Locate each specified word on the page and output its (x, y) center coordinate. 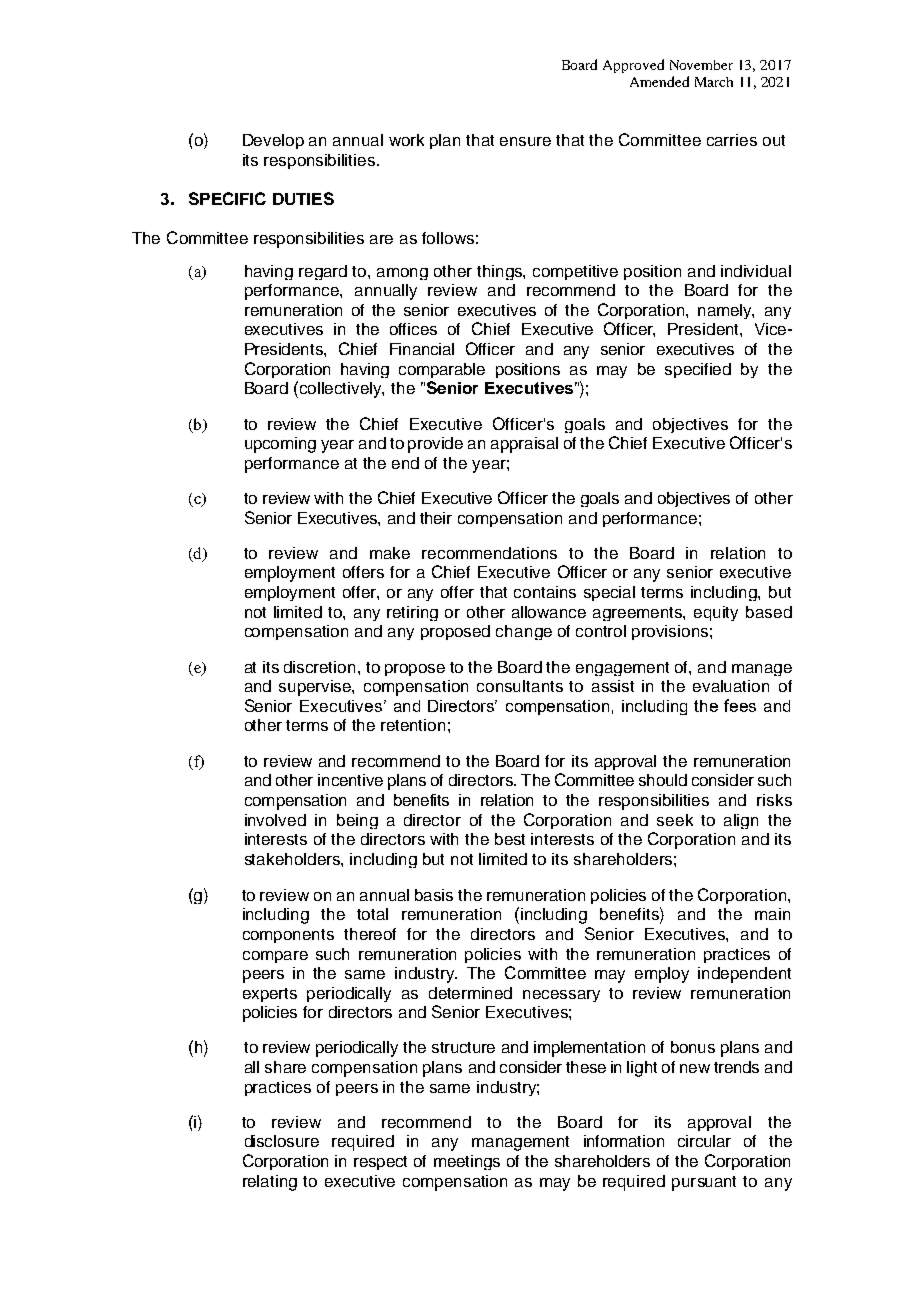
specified (698, 370)
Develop (273, 141)
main (772, 914)
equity (716, 613)
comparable (442, 370)
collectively (342, 390)
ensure (525, 141)
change (524, 632)
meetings (467, 1162)
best (510, 839)
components (288, 936)
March (714, 82)
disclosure (282, 1141)
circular (704, 1141)
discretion (319, 667)
